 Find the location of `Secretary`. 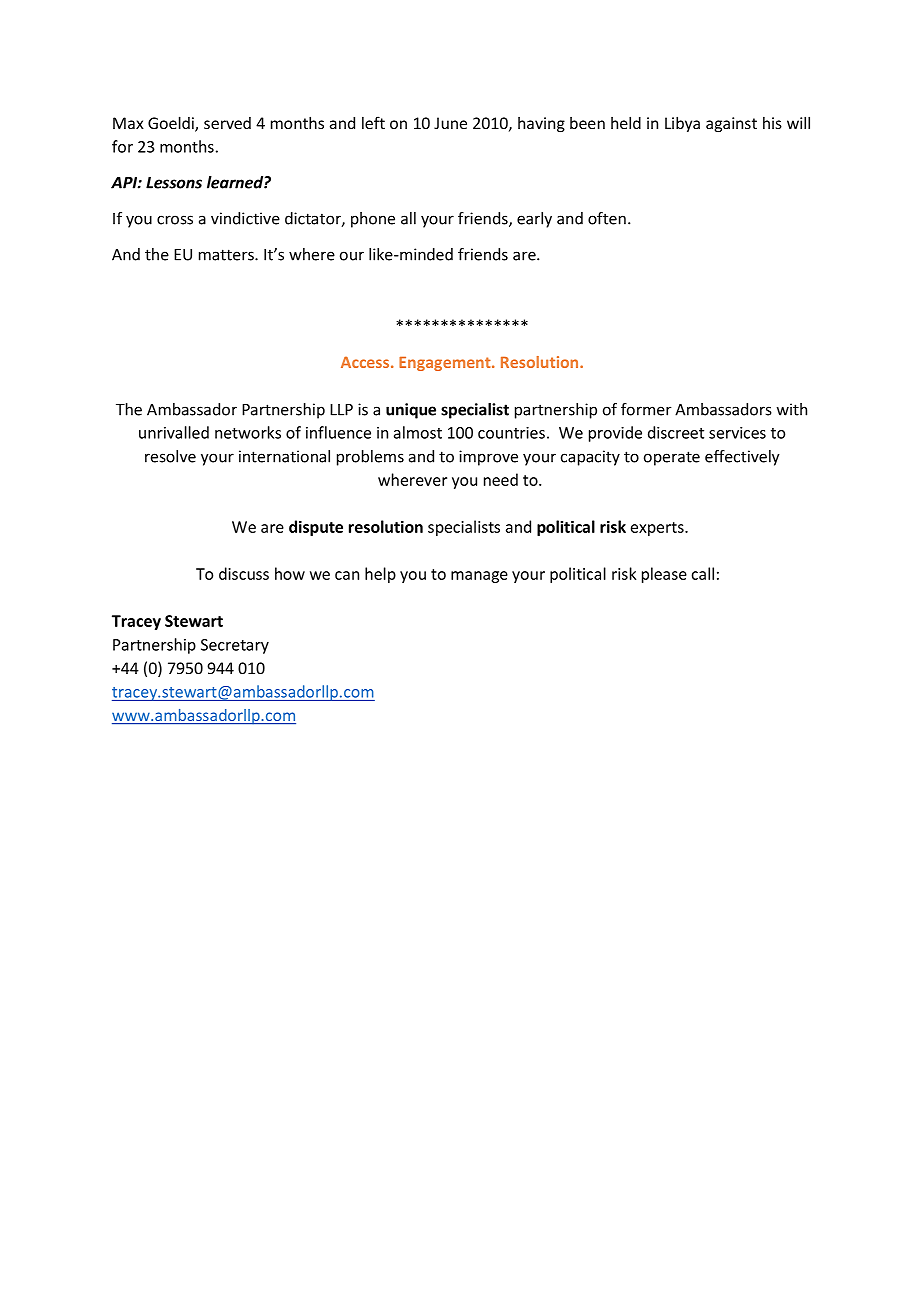

Secretary is located at coordinates (235, 646).
